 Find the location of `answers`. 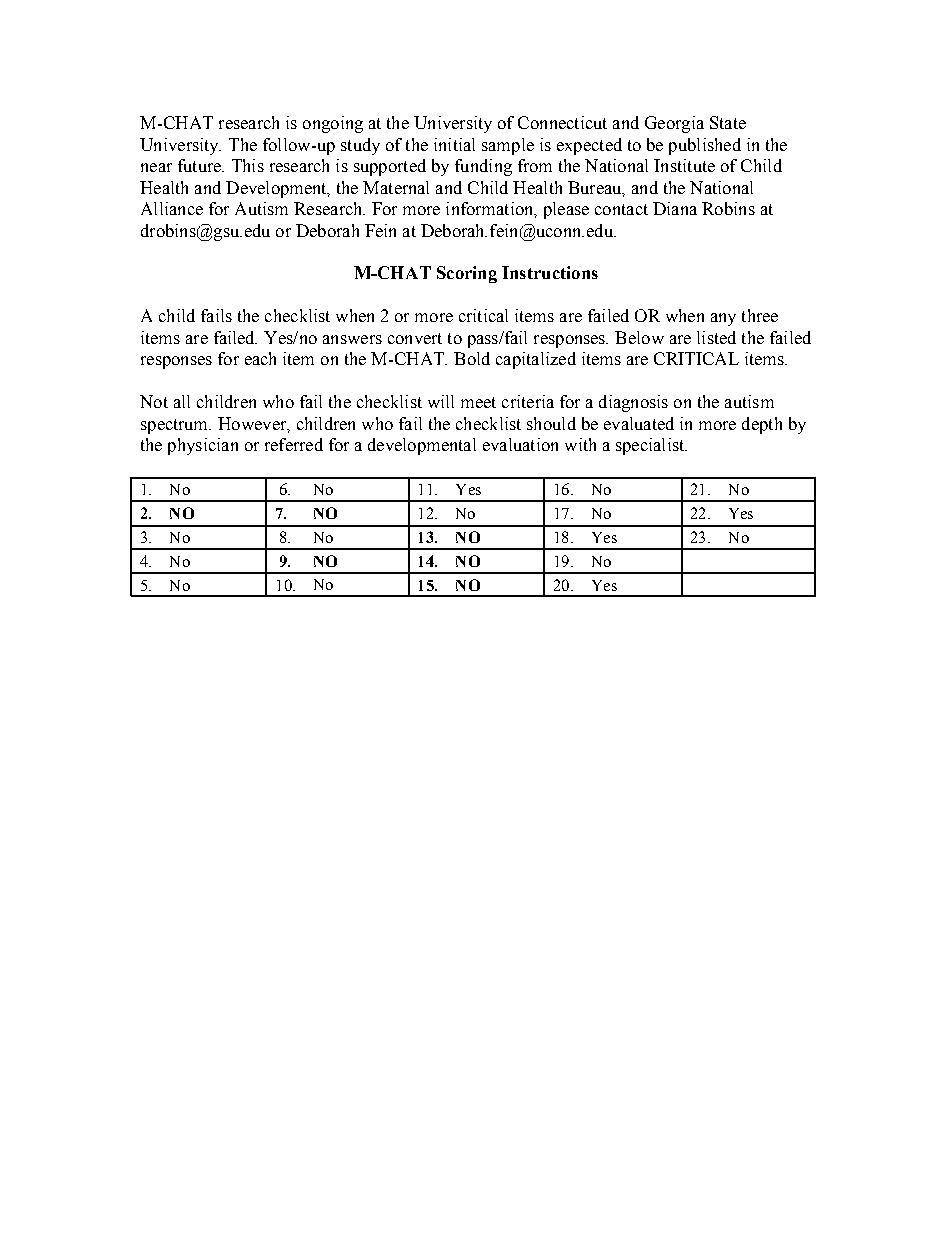

answers is located at coordinates (352, 339).
